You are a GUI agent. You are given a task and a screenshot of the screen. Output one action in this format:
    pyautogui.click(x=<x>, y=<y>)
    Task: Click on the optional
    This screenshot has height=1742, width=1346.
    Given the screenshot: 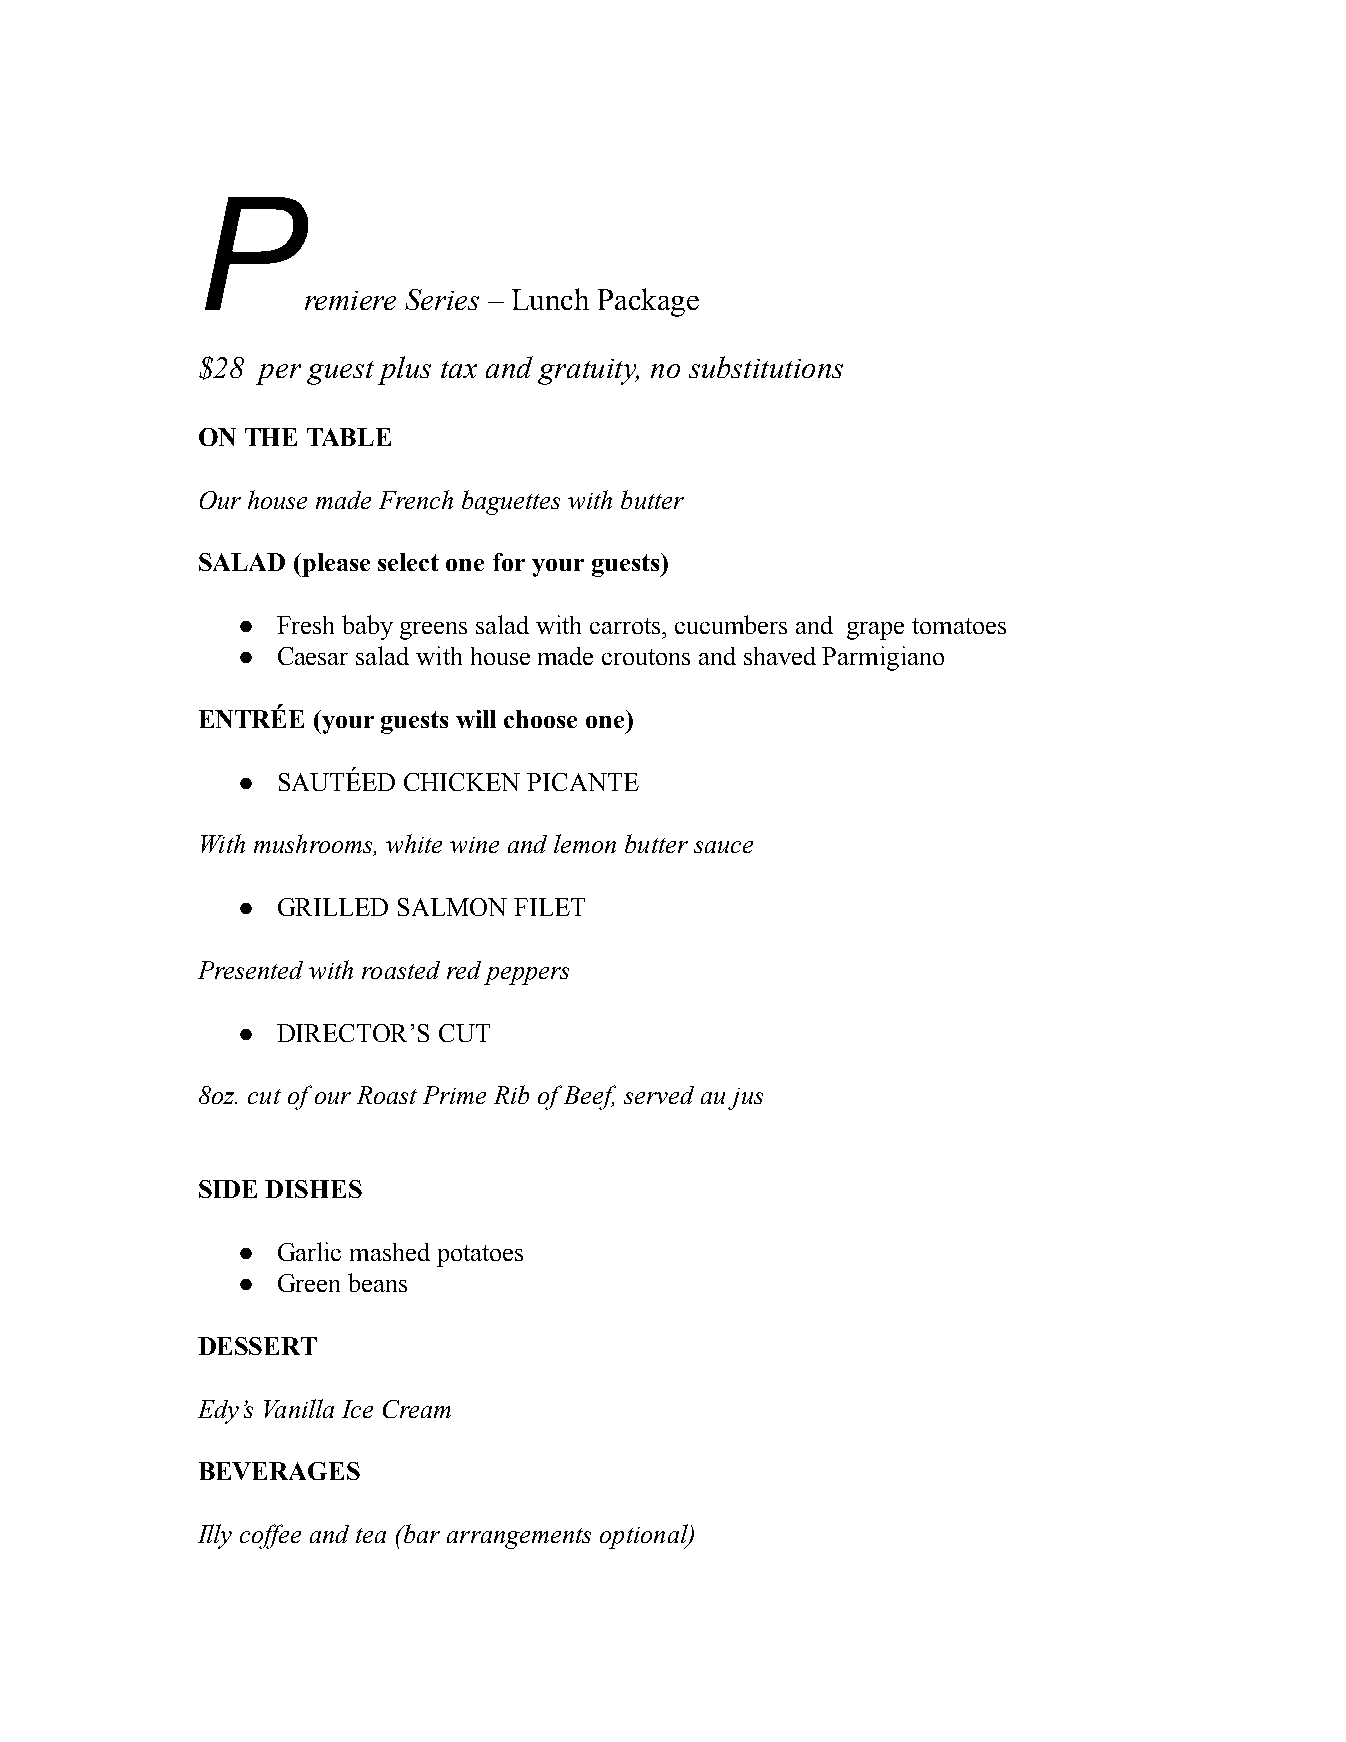 What is the action you would take?
    pyautogui.click(x=645, y=1536)
